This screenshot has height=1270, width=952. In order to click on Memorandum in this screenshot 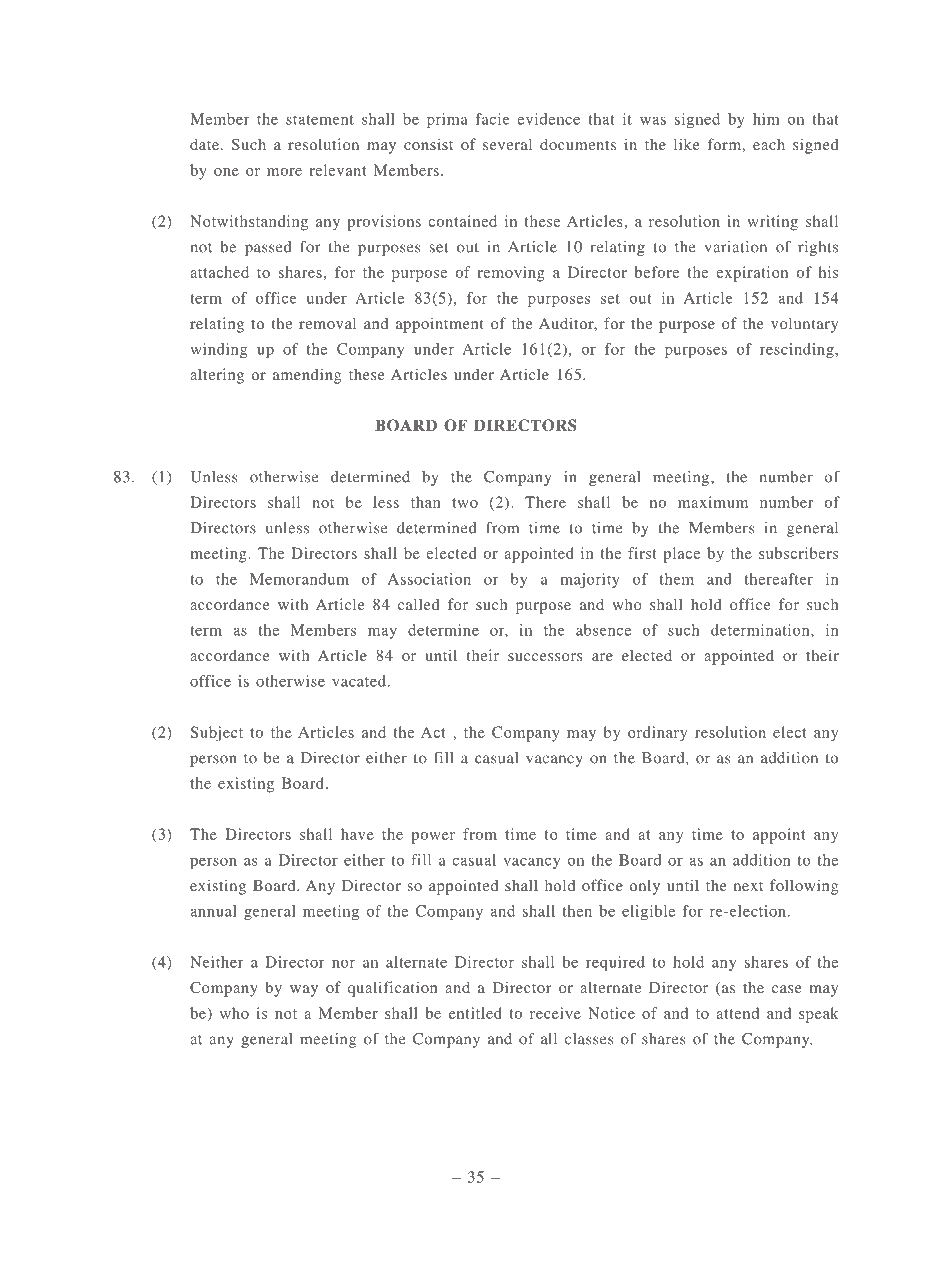, I will do `click(299, 579)`.
